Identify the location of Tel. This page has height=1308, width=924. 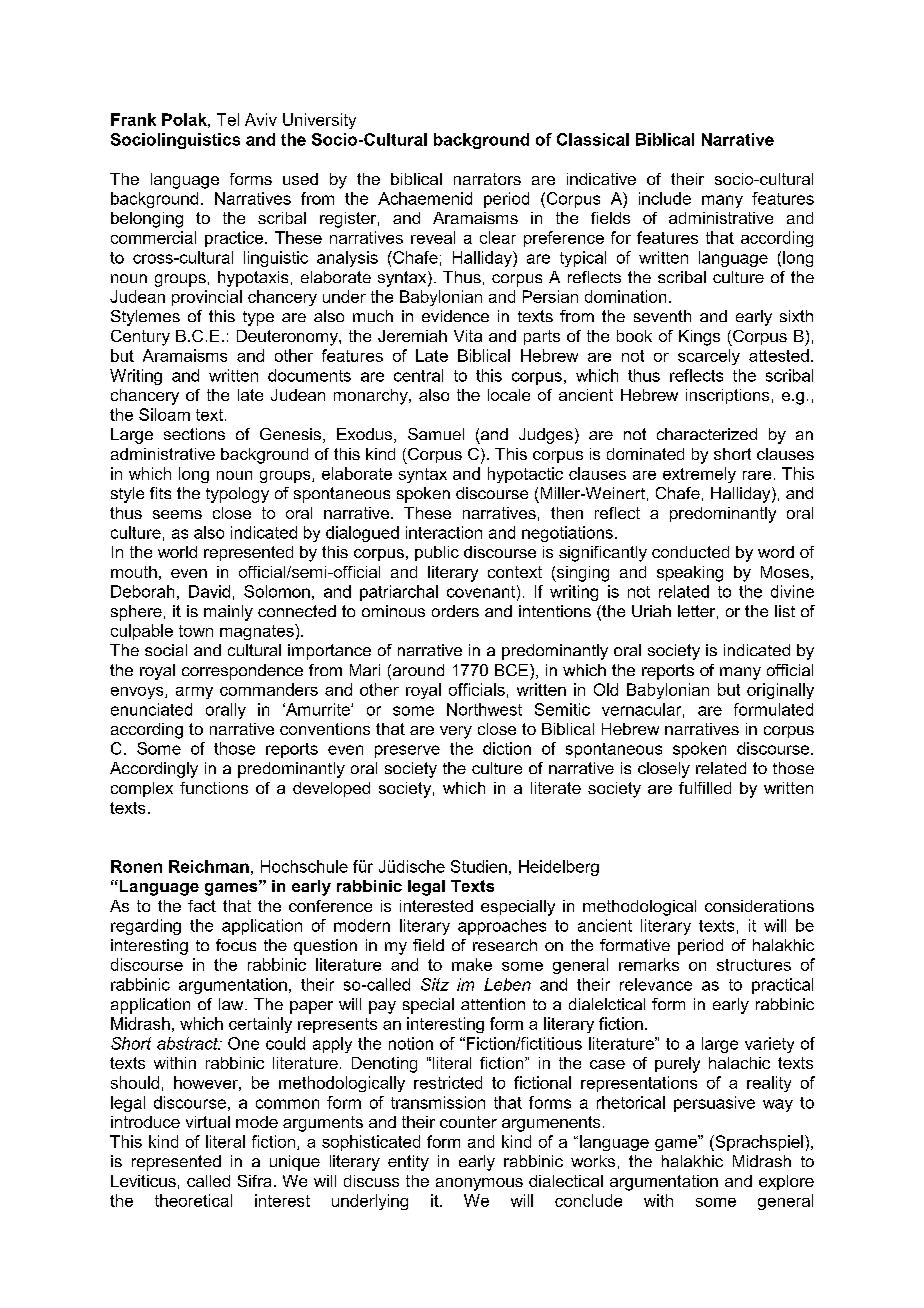
(228, 119).
